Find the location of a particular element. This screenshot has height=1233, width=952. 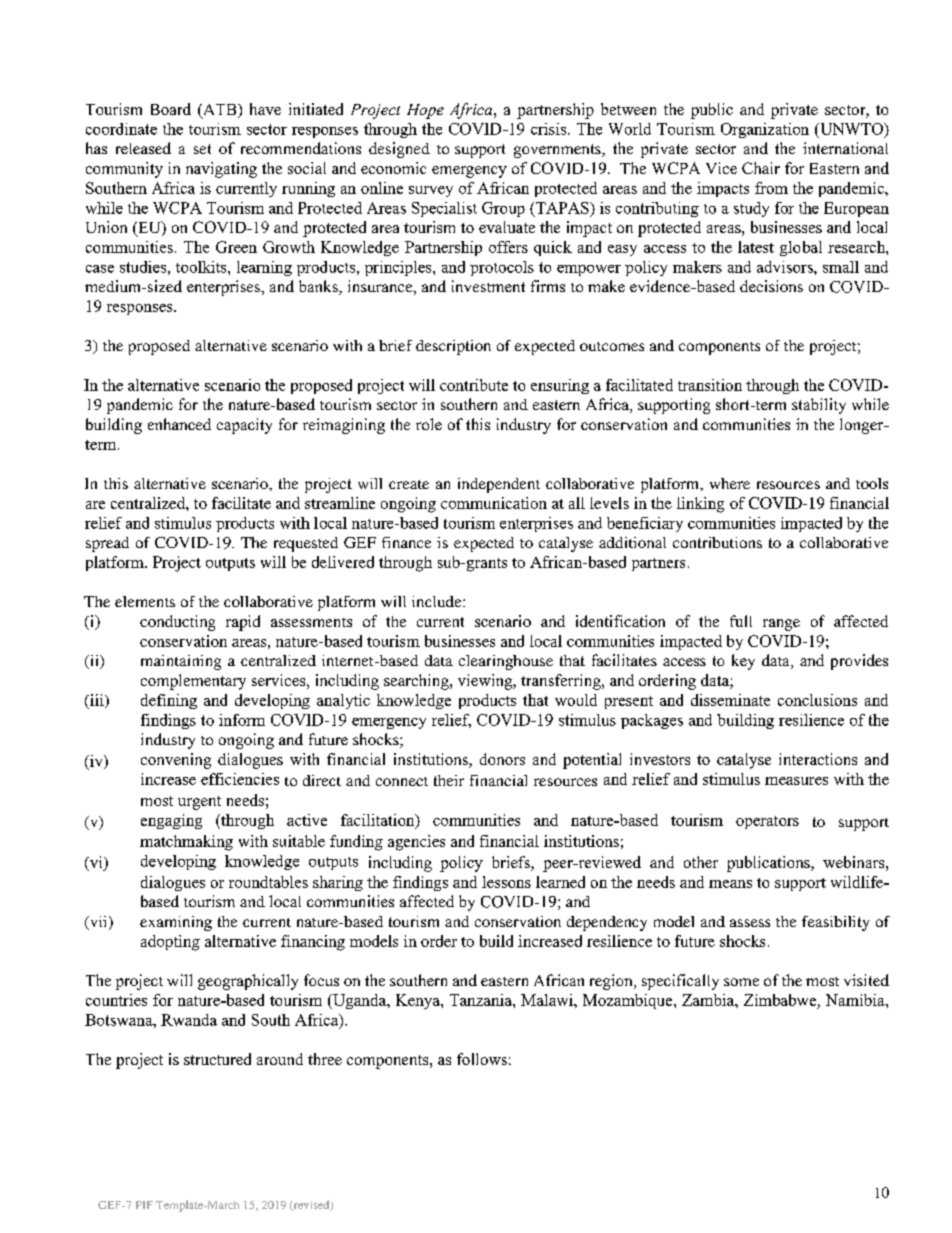

crisis is located at coordinates (550, 129).
